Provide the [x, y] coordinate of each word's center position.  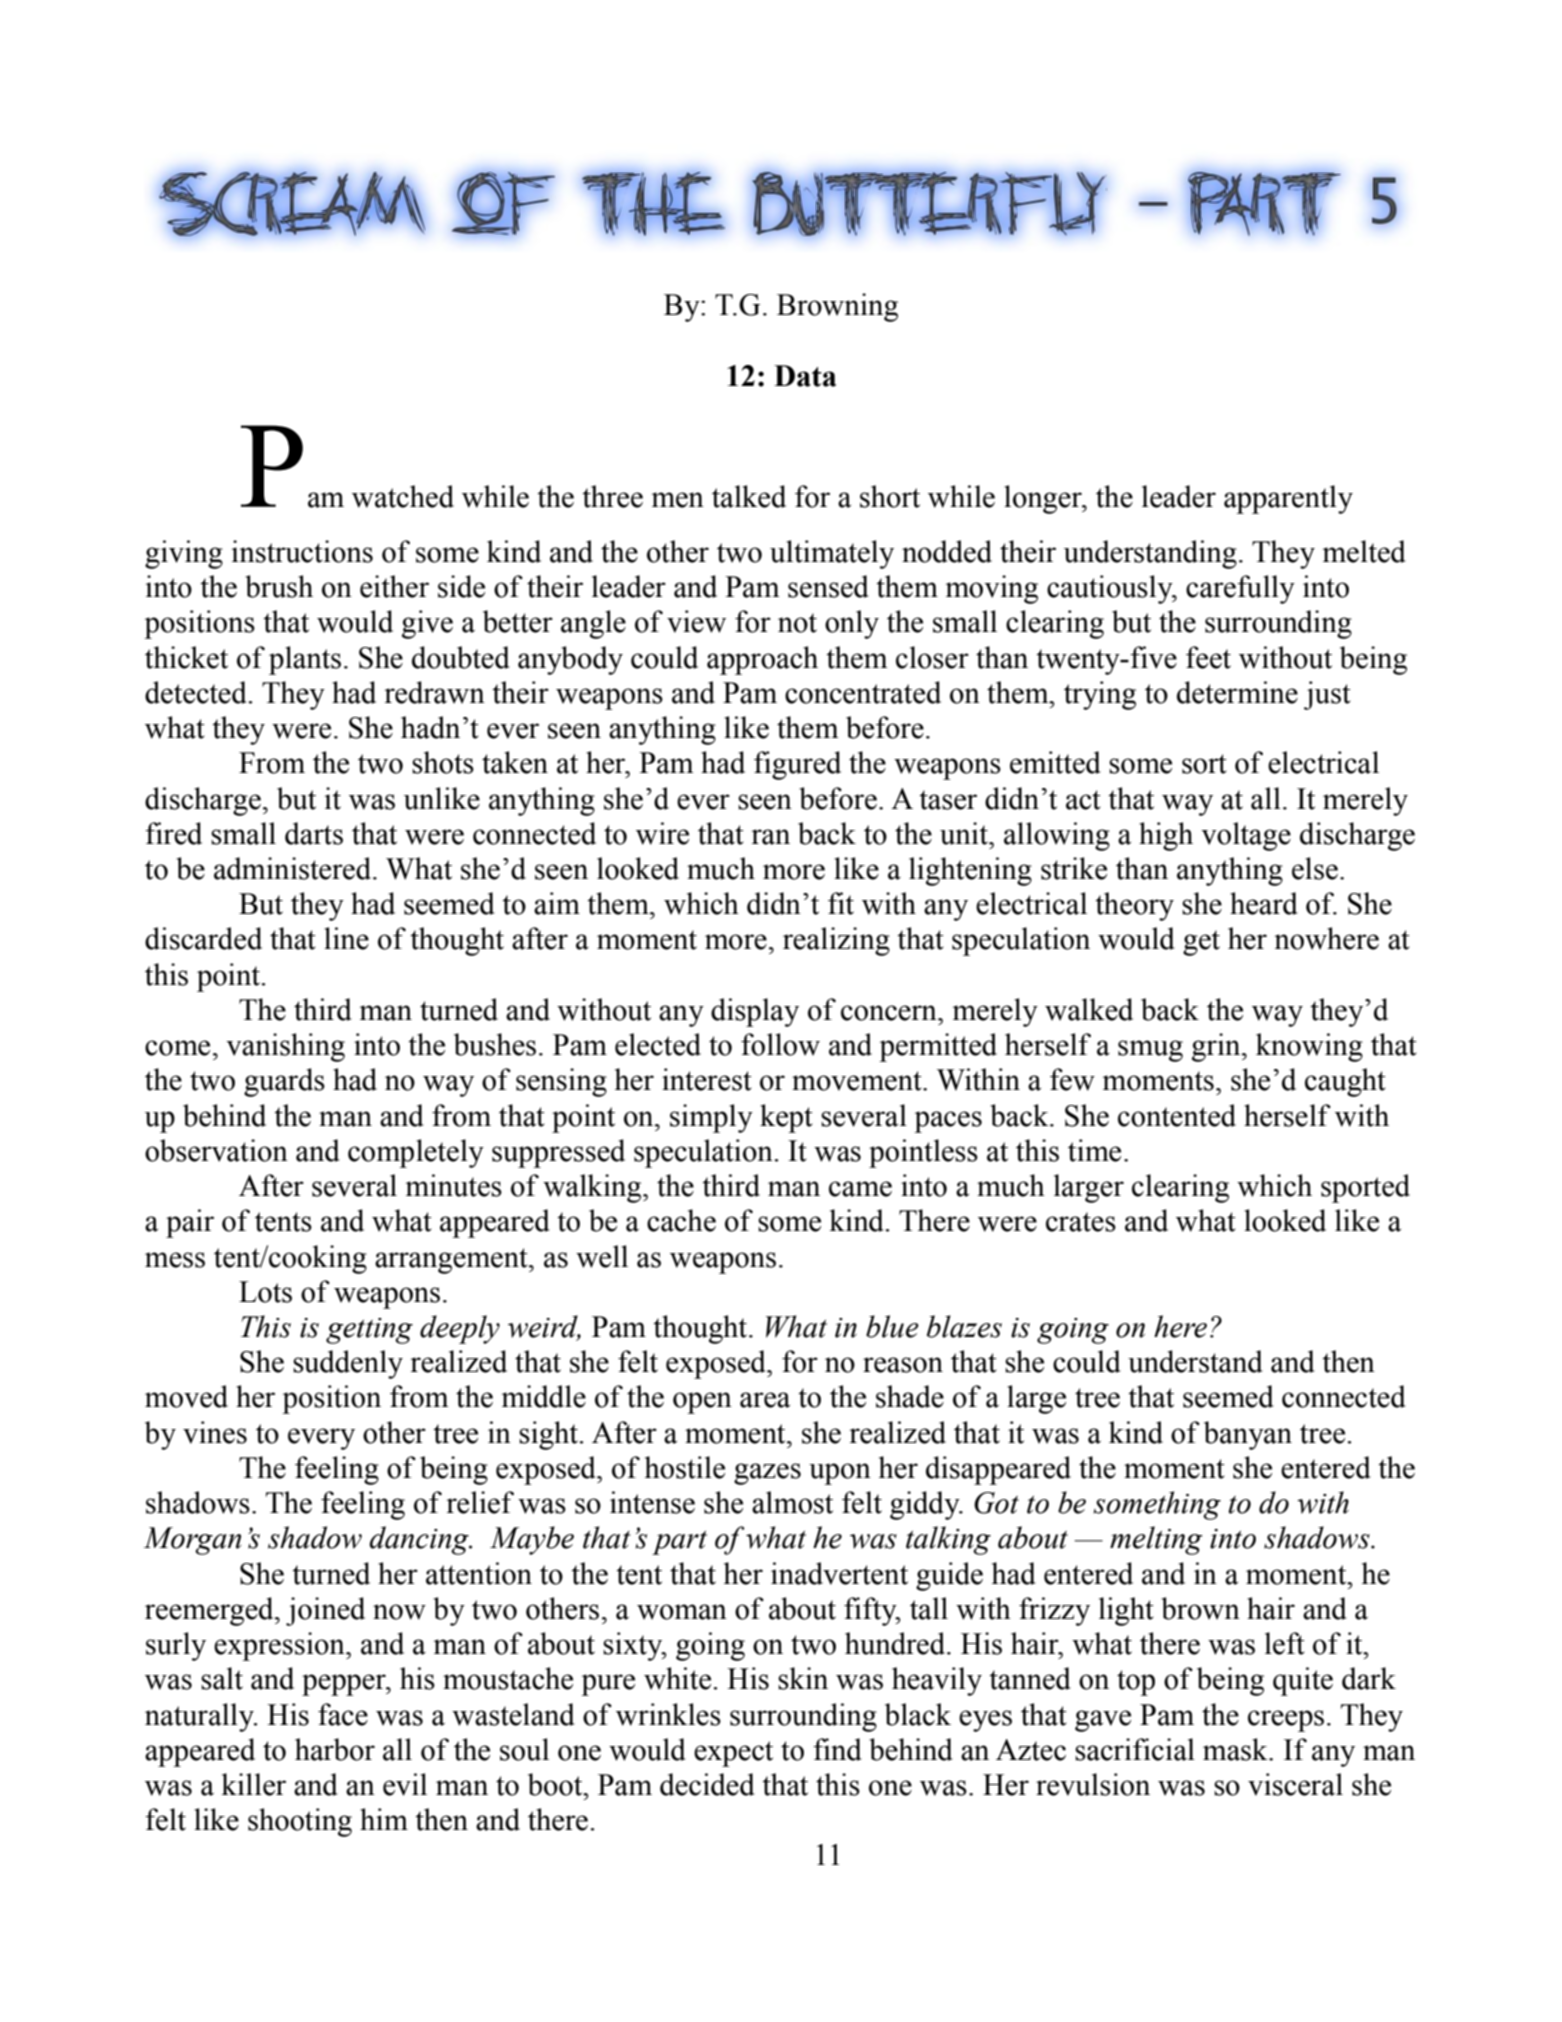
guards [284, 1082]
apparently [1288, 499]
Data [805, 376]
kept [786, 1118]
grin [1217, 1047]
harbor [335, 1749]
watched [403, 496]
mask [1236, 1749]
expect [733, 1754]
